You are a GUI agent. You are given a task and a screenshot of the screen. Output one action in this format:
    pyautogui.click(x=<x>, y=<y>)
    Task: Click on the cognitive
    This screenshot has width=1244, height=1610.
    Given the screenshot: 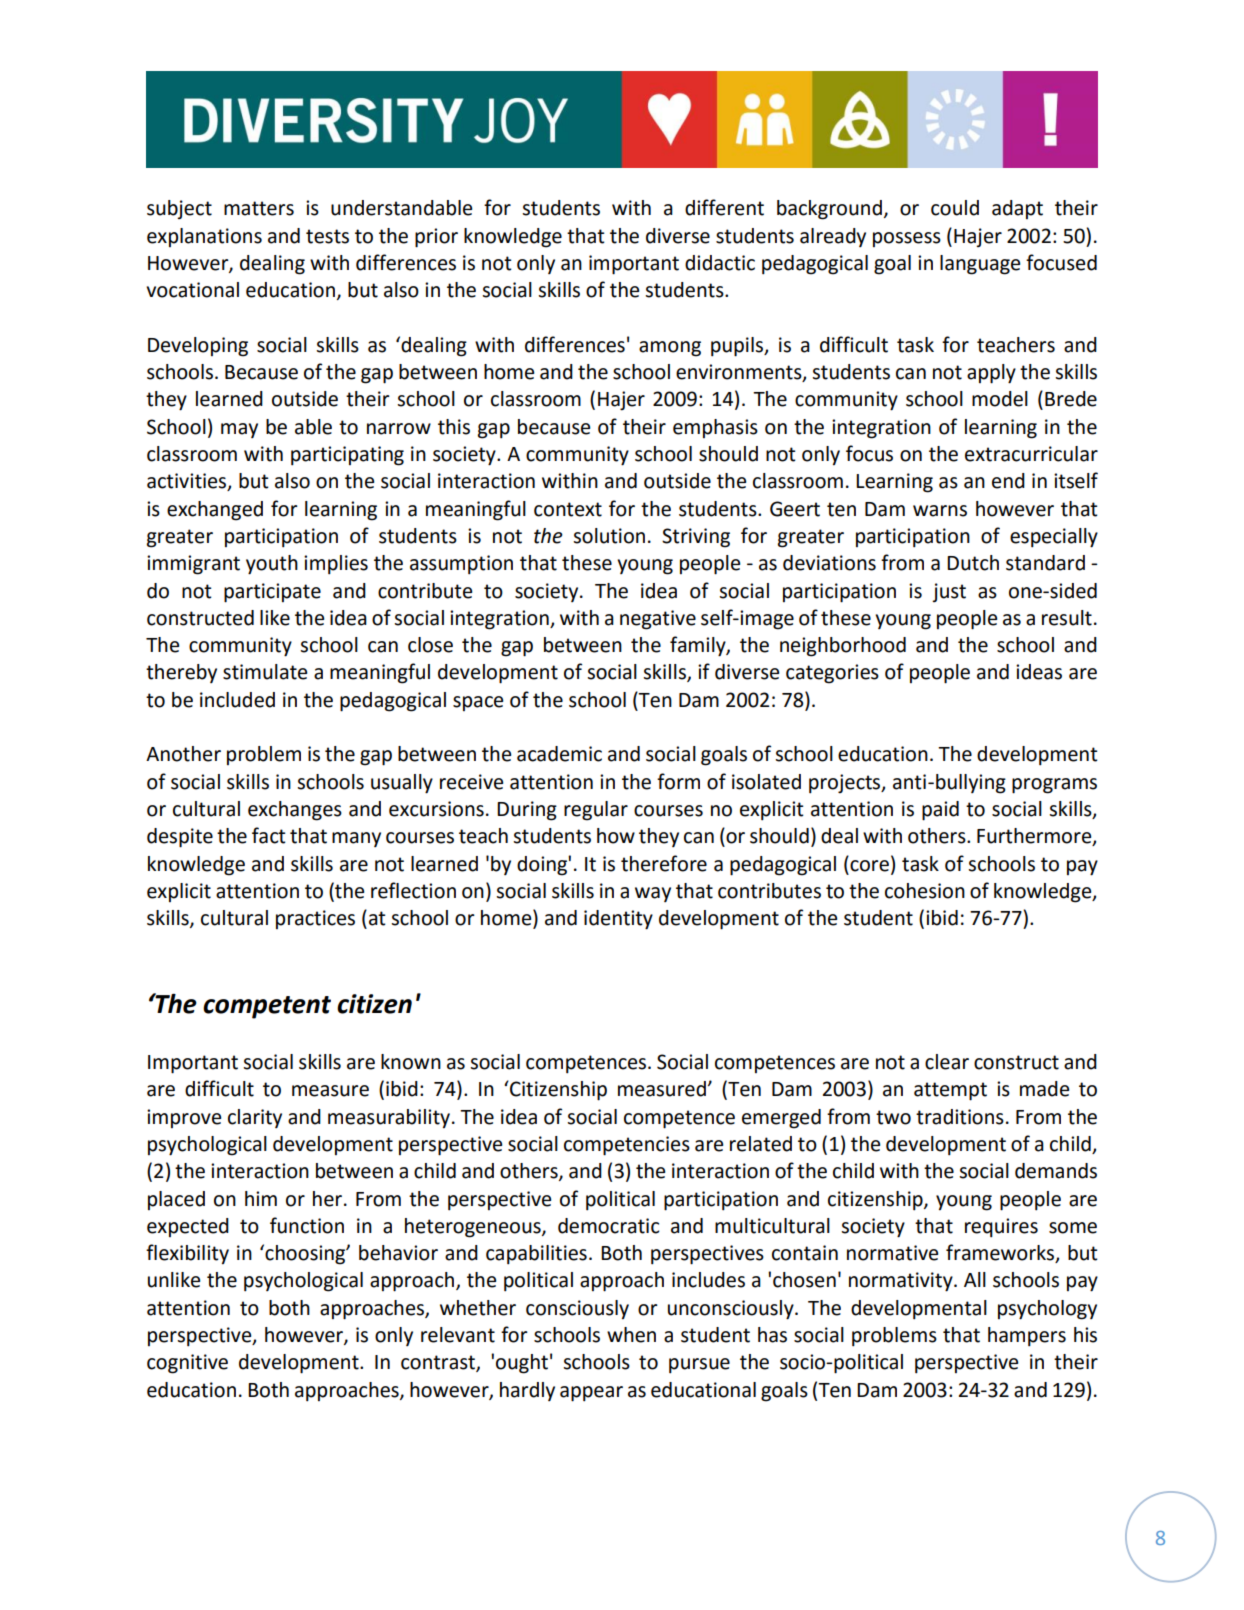 What is the action you would take?
    pyautogui.click(x=187, y=1364)
